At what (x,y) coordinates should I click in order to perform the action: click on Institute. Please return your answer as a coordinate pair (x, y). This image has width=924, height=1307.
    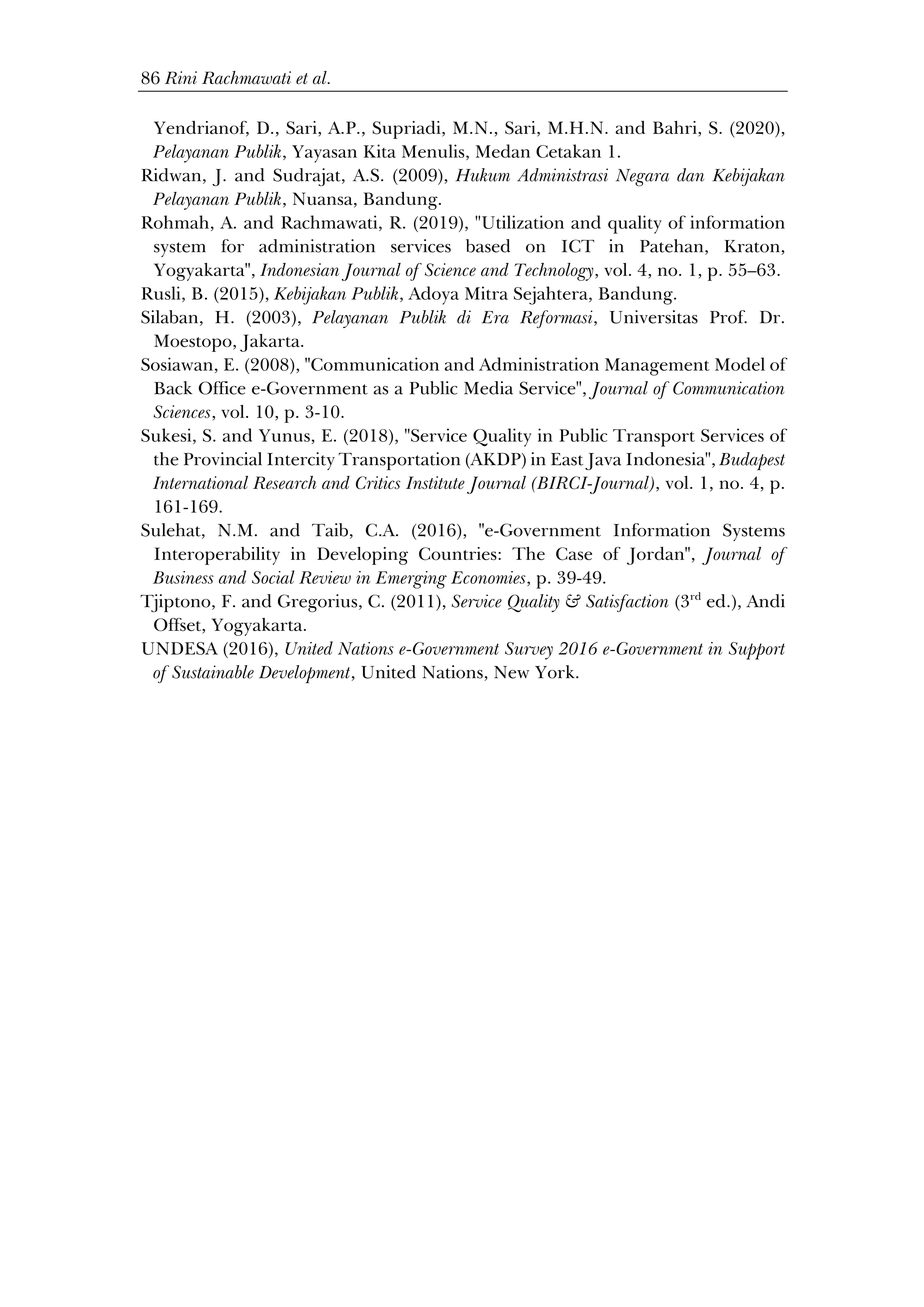
    Looking at the image, I should click on (435, 482).
